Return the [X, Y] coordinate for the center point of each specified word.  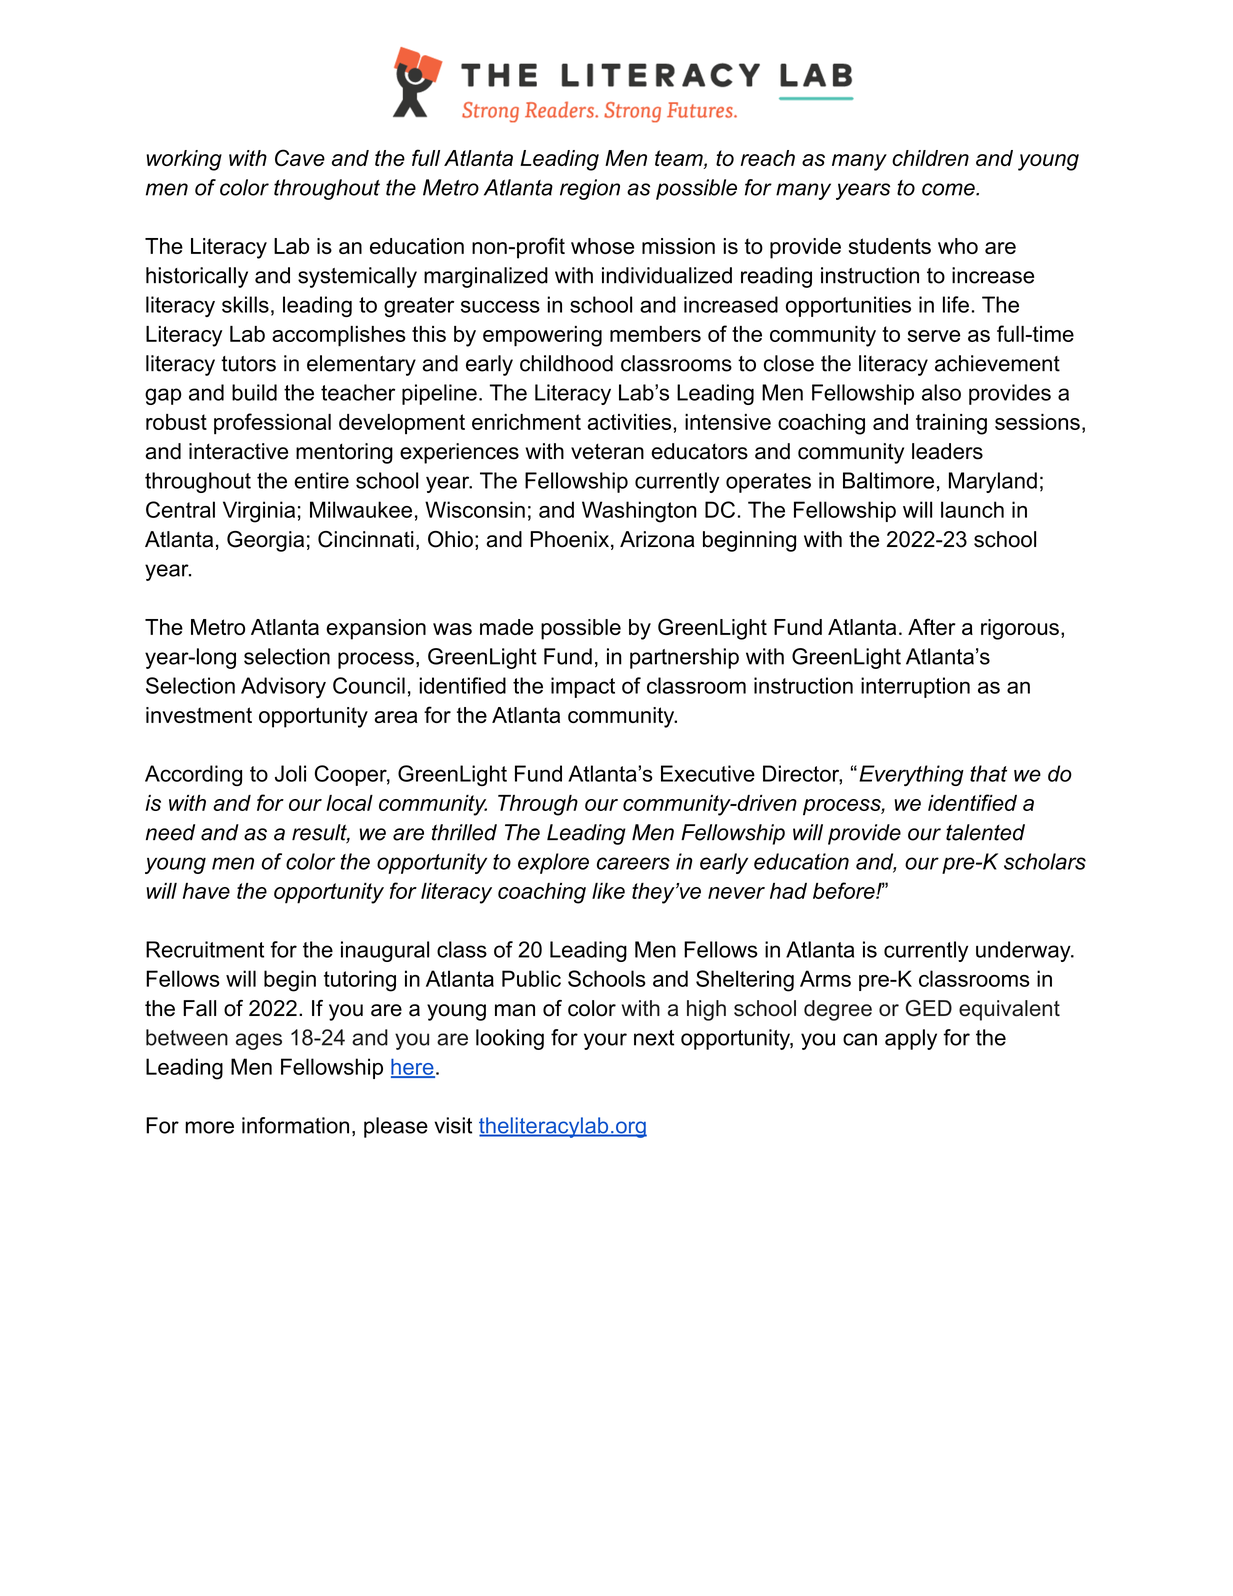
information [295, 1125]
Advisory [283, 687]
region [590, 189]
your [605, 1041]
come [949, 189]
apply [911, 1039]
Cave [300, 157]
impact [583, 687]
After [932, 626]
